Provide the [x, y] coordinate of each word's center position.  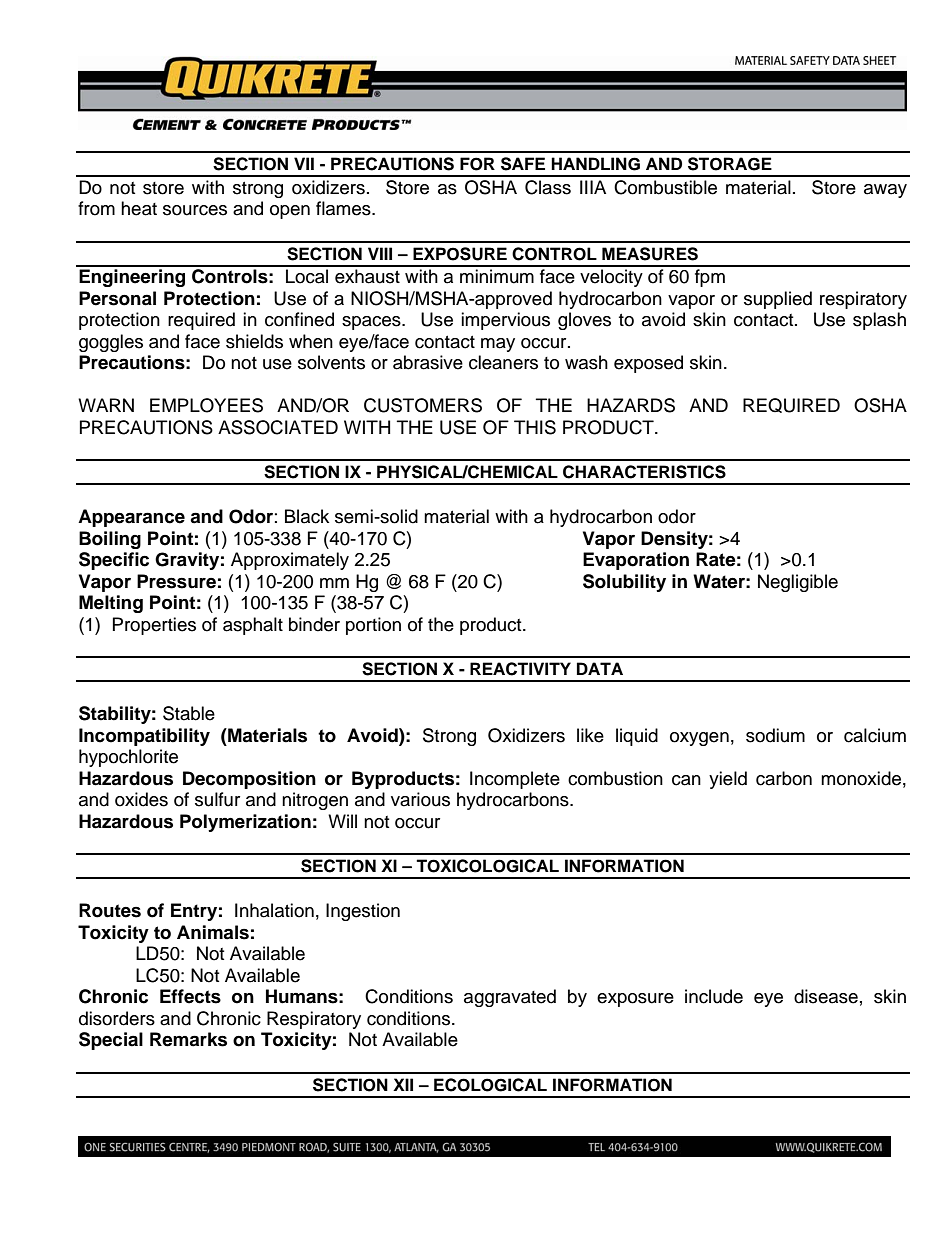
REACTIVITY [520, 669]
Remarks [188, 1039]
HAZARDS [631, 405]
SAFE [523, 164]
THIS [535, 427]
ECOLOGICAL [490, 1085]
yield [728, 780]
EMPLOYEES [206, 405]
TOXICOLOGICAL [487, 866]
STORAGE [730, 164]
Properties [154, 626]
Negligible [798, 583]
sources [195, 210]
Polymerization [245, 823]
